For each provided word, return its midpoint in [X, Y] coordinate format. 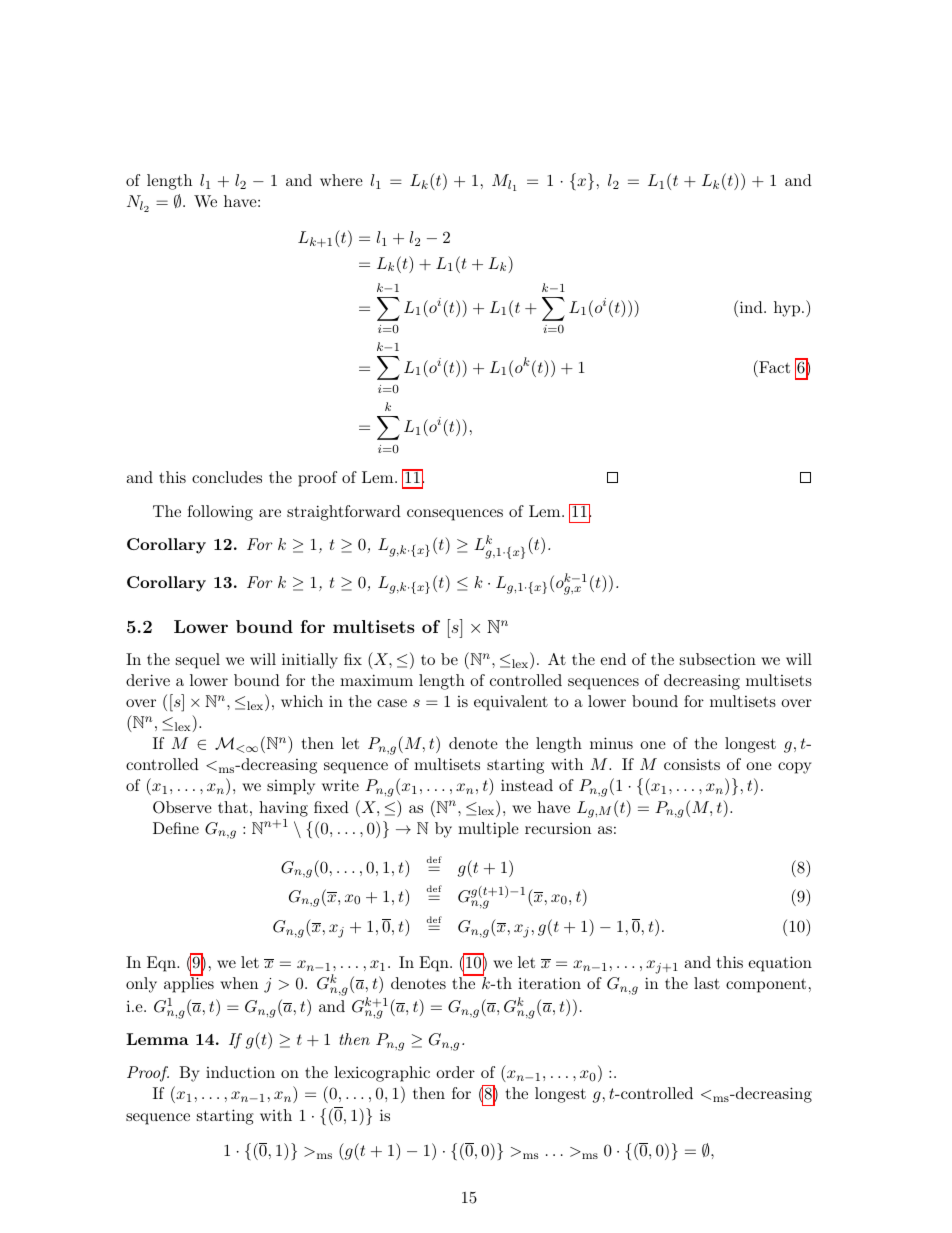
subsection [718, 659]
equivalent [511, 703]
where [341, 180]
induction [240, 1072]
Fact [773, 366]
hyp [787, 309]
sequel [198, 661]
